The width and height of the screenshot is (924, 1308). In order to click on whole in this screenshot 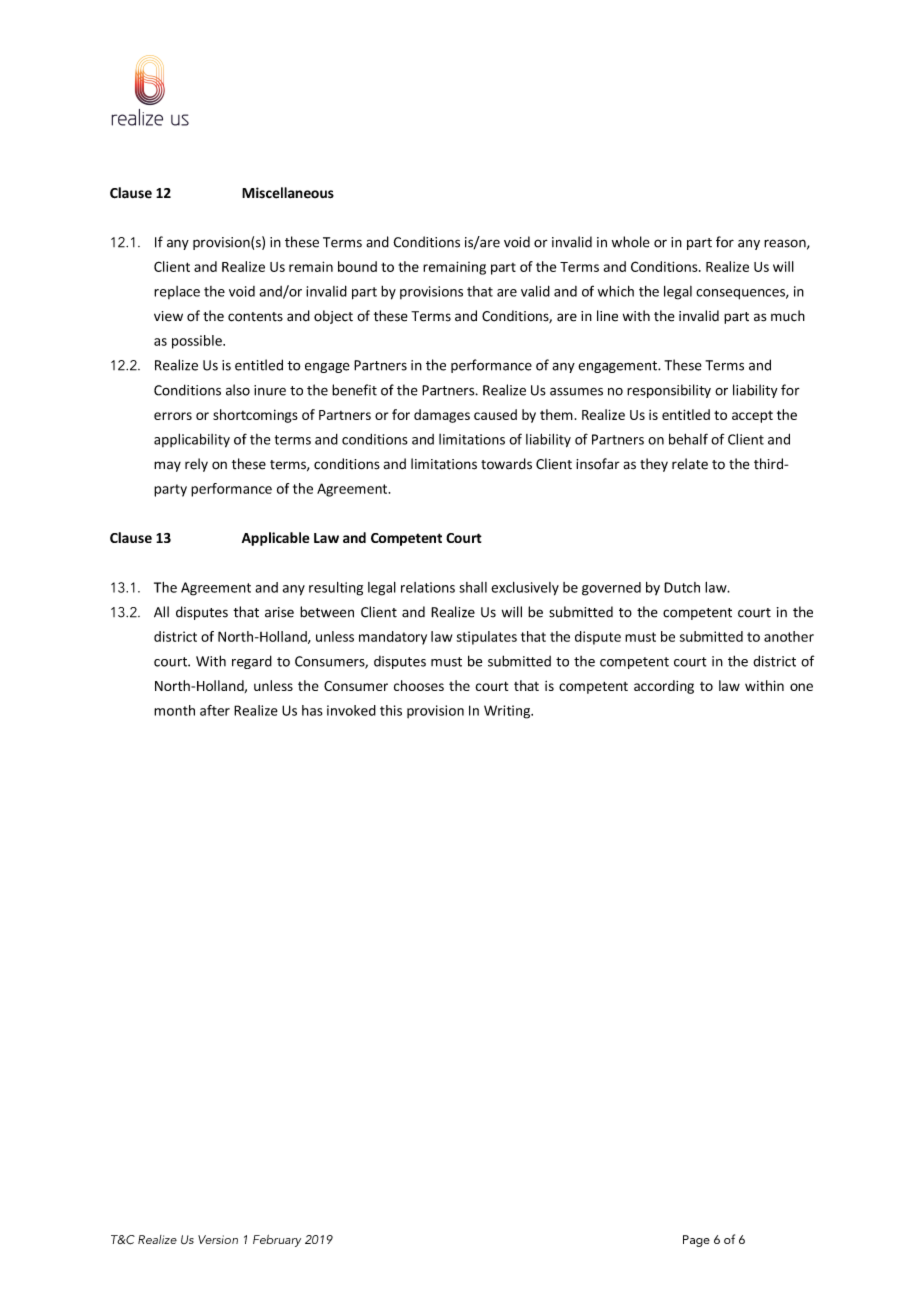, I will do `click(631, 242)`.
